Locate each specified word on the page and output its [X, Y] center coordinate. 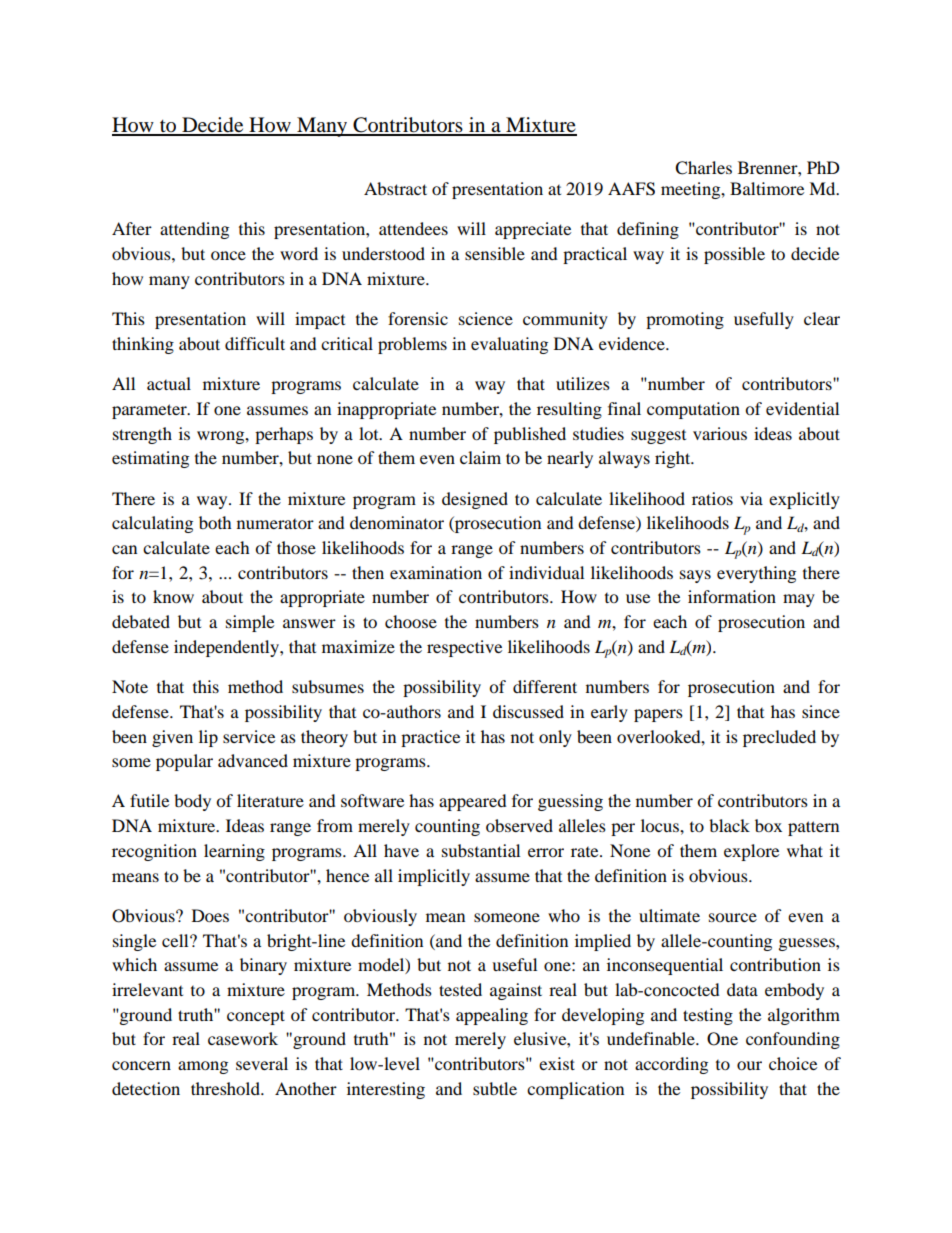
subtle [495, 1088]
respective [464, 648]
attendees [413, 228]
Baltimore [767, 188]
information [732, 596]
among [203, 1067]
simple [250, 623]
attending [194, 230]
